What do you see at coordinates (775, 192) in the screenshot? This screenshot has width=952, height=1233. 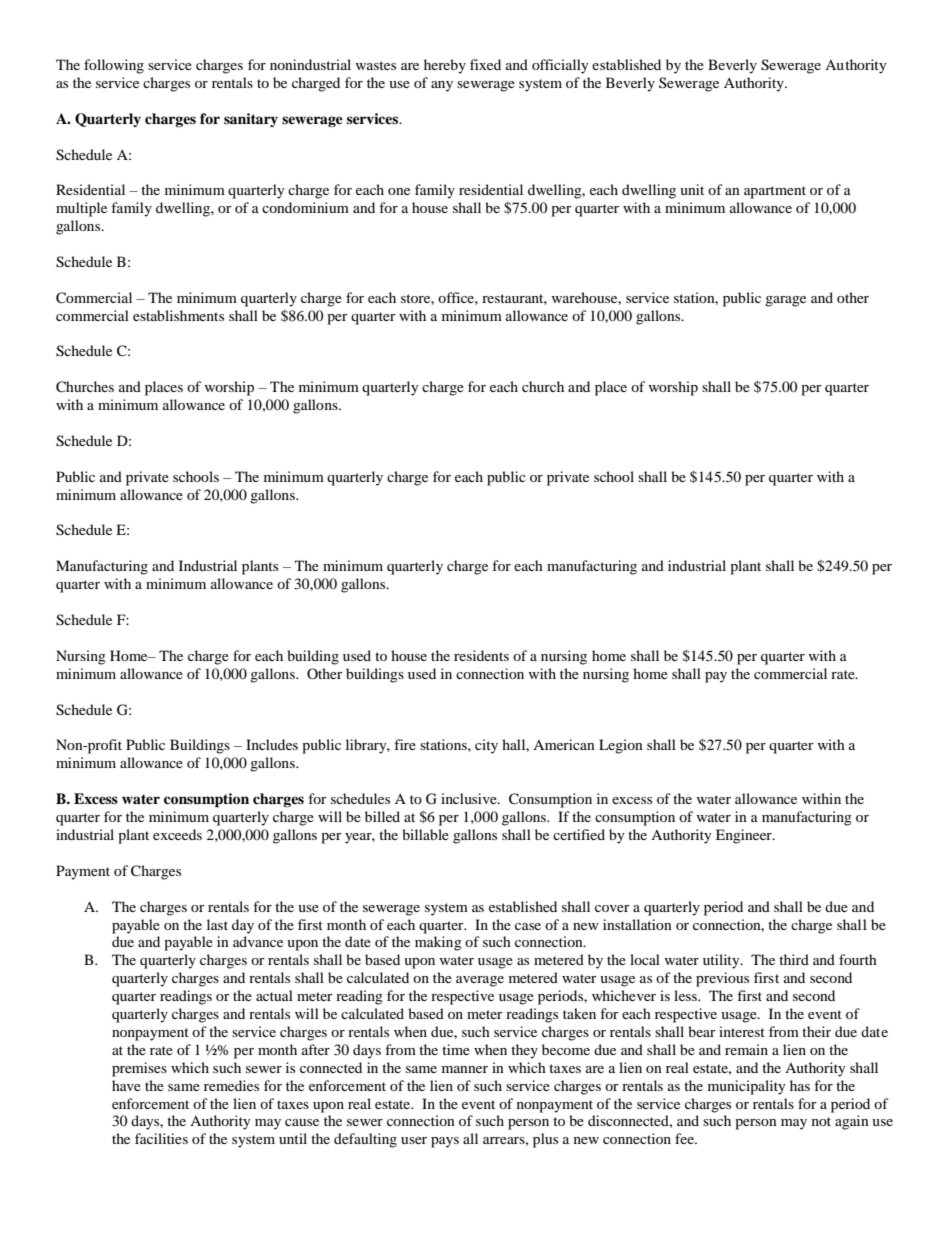 I see `apartment` at bounding box center [775, 192].
